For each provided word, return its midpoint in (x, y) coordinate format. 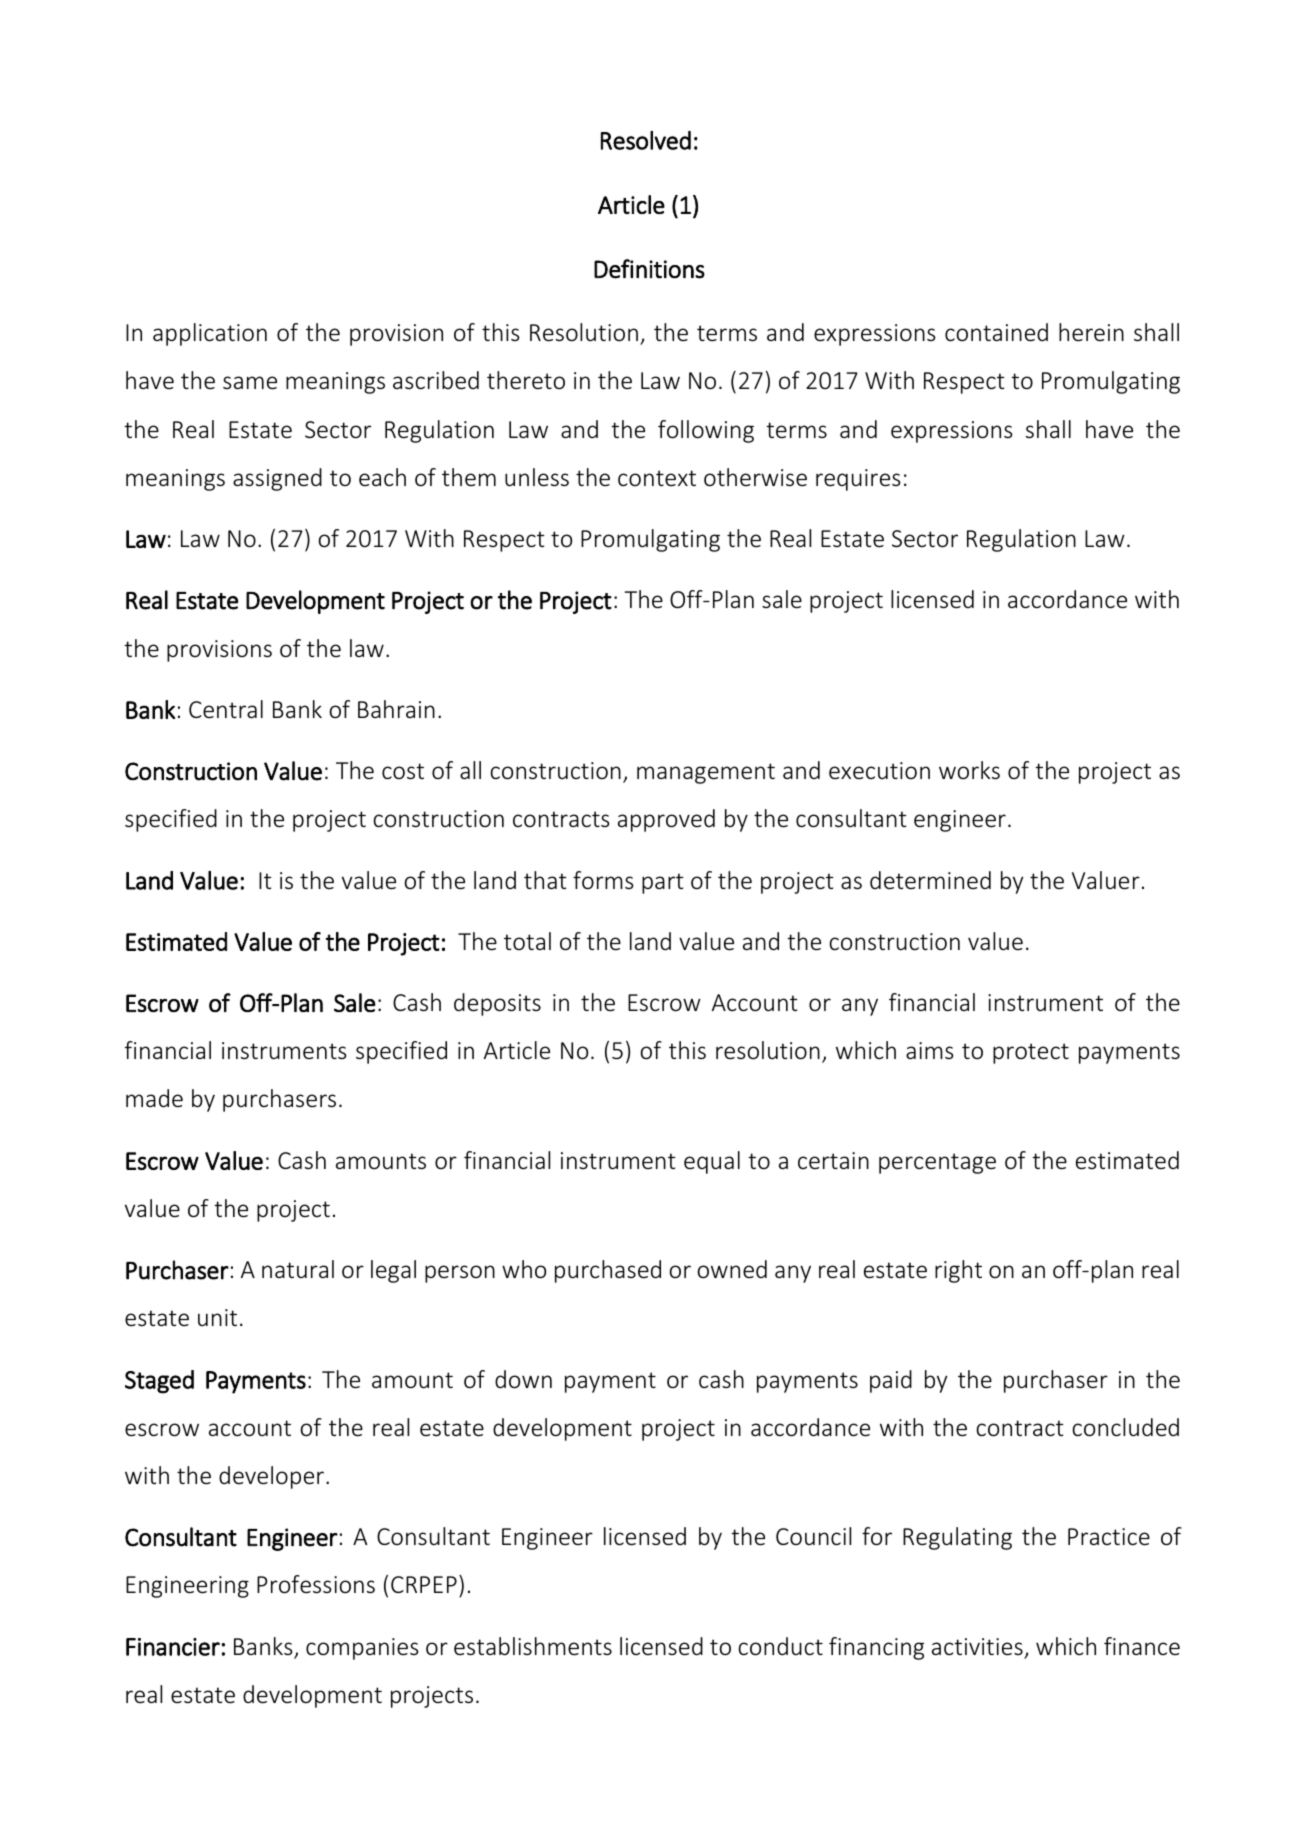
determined (930, 880)
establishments (533, 1646)
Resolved (646, 140)
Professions (316, 1584)
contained (996, 332)
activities (977, 1647)
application (210, 334)
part (663, 883)
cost (403, 771)
